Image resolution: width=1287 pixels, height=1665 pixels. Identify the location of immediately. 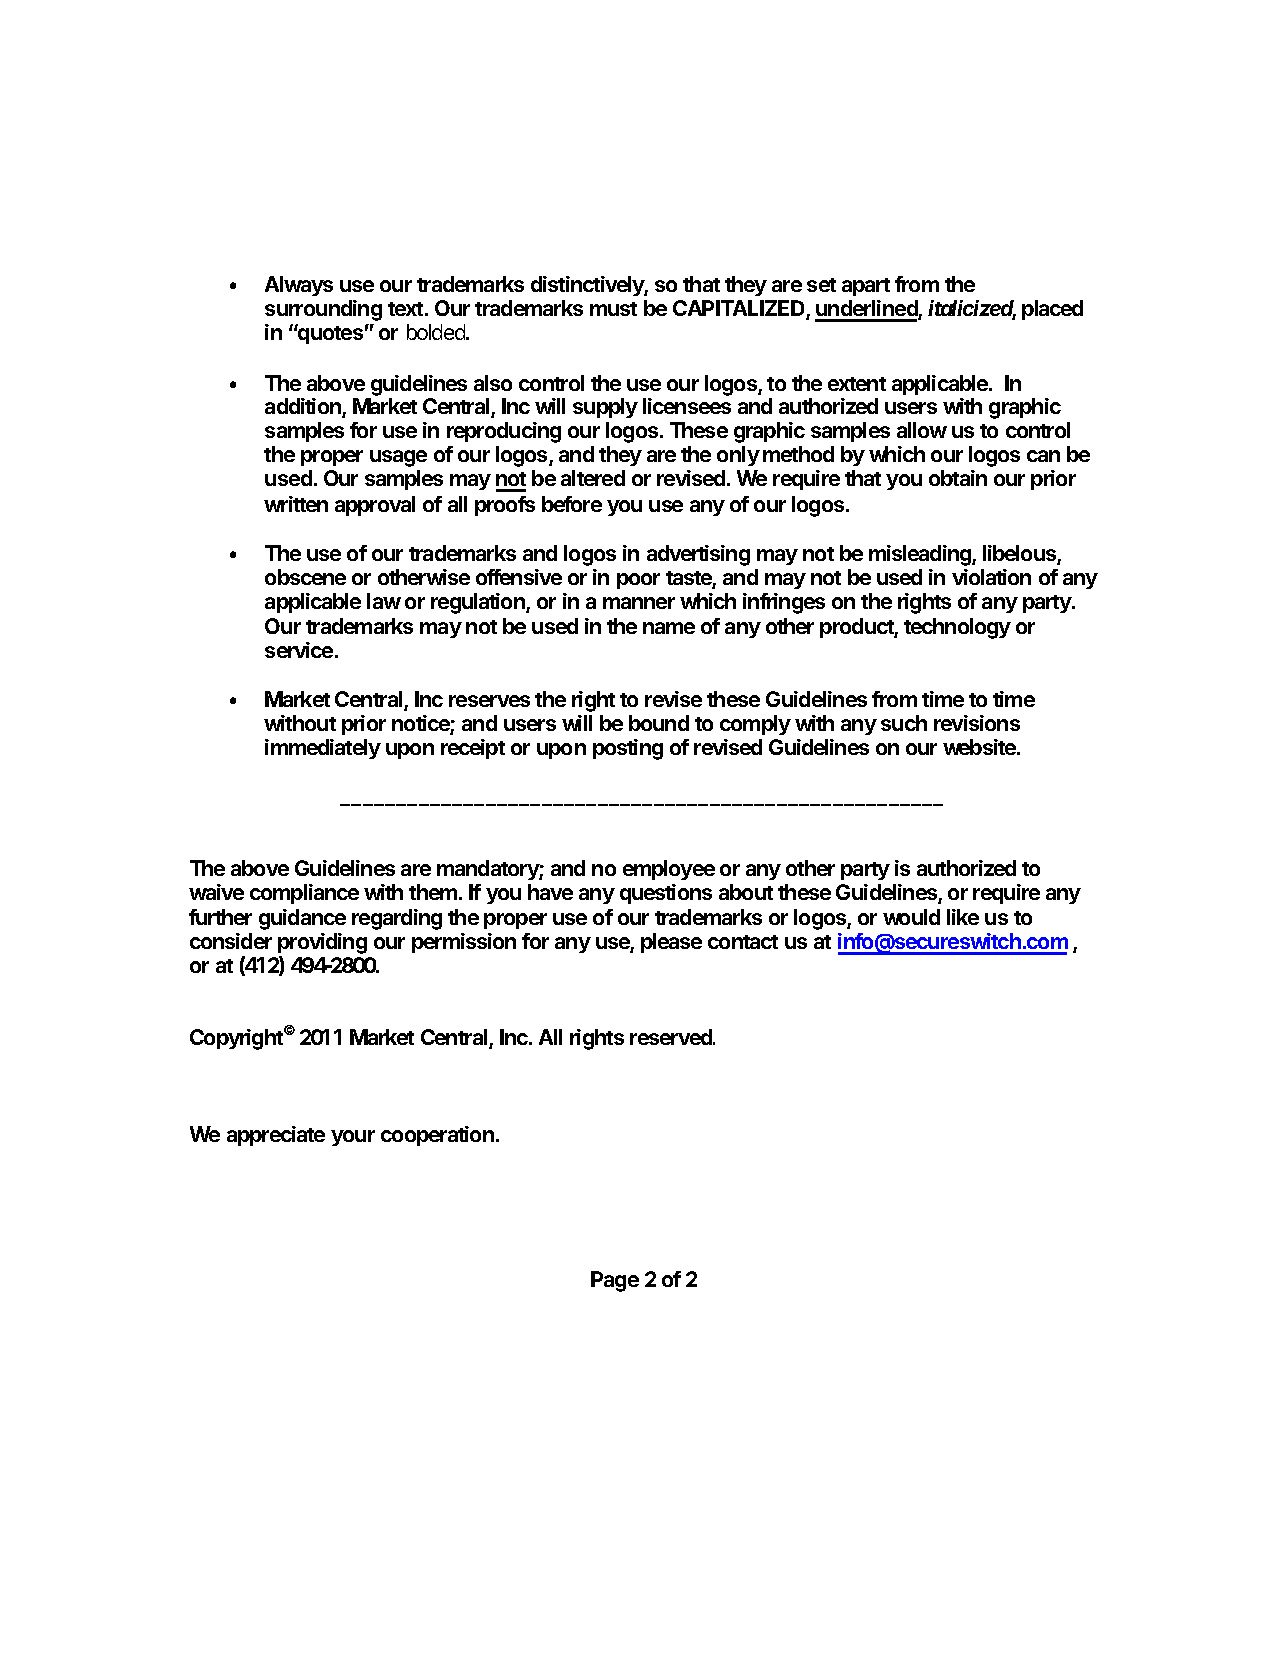
(323, 749).
